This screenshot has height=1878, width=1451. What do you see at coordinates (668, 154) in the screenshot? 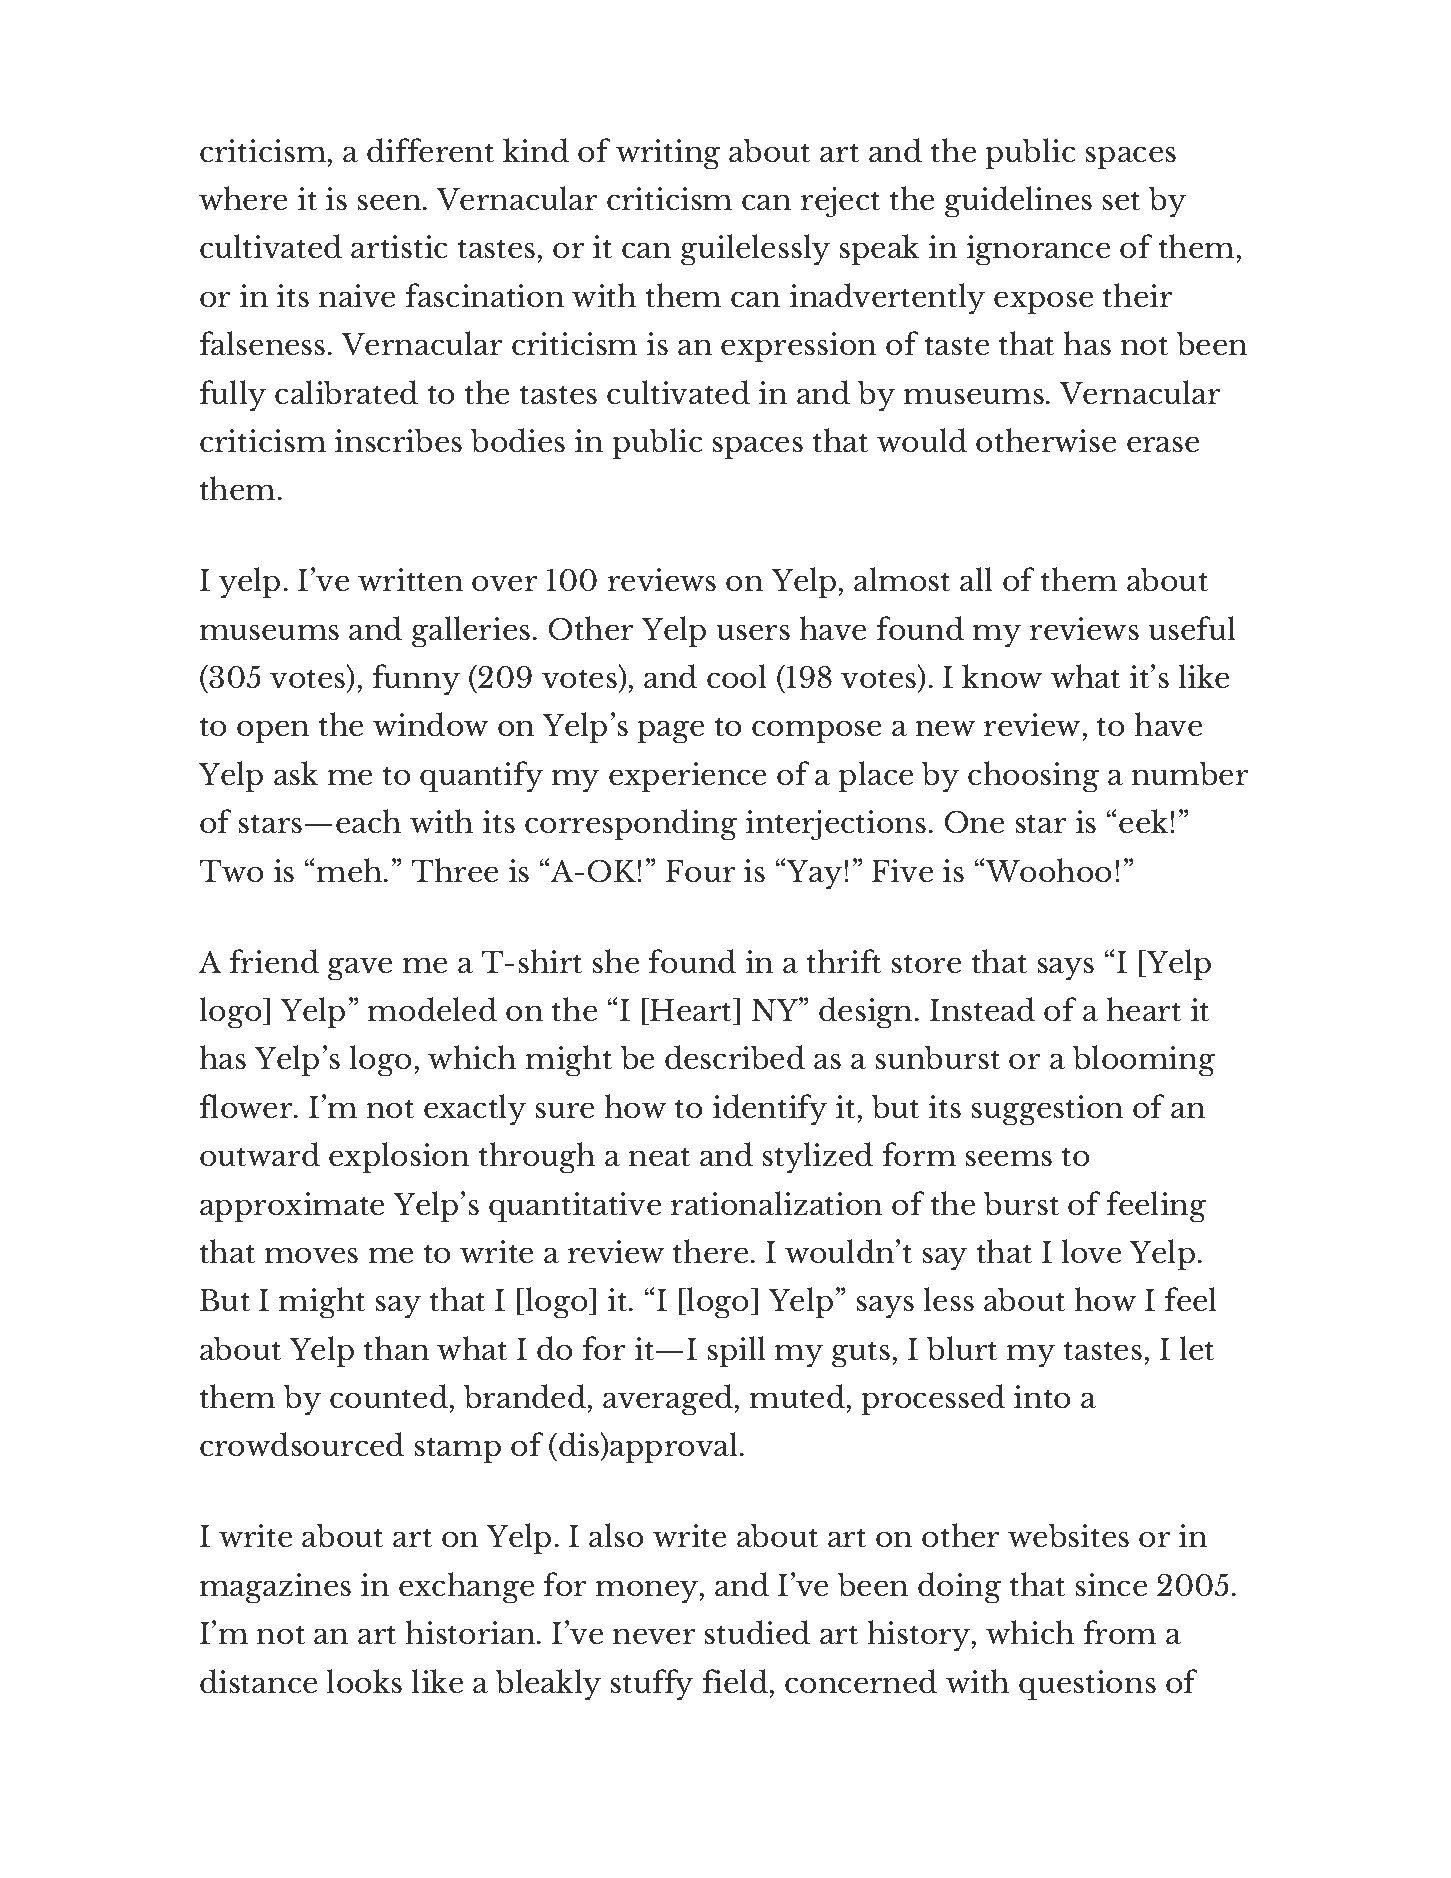
I see `writing` at bounding box center [668, 154].
